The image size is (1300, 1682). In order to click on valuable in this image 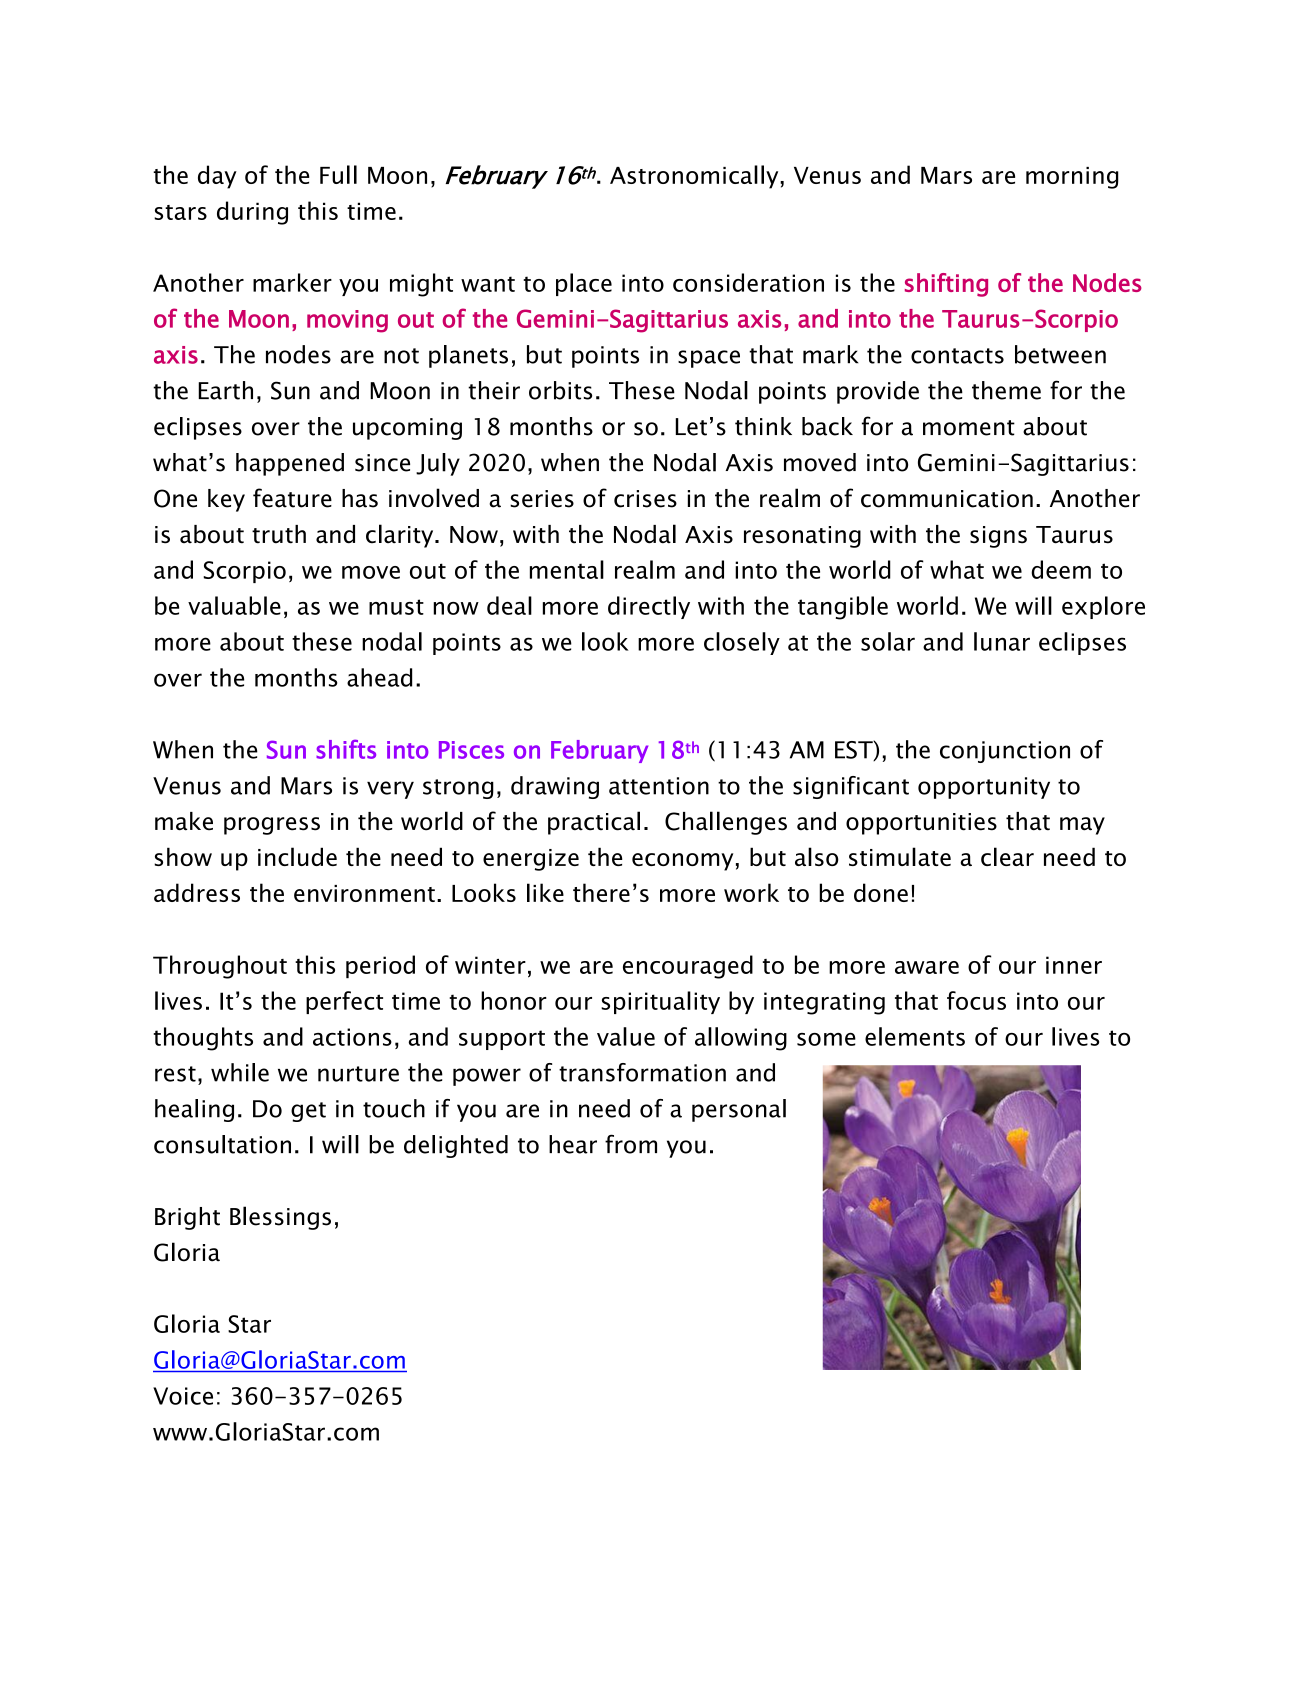, I will do `click(234, 605)`.
